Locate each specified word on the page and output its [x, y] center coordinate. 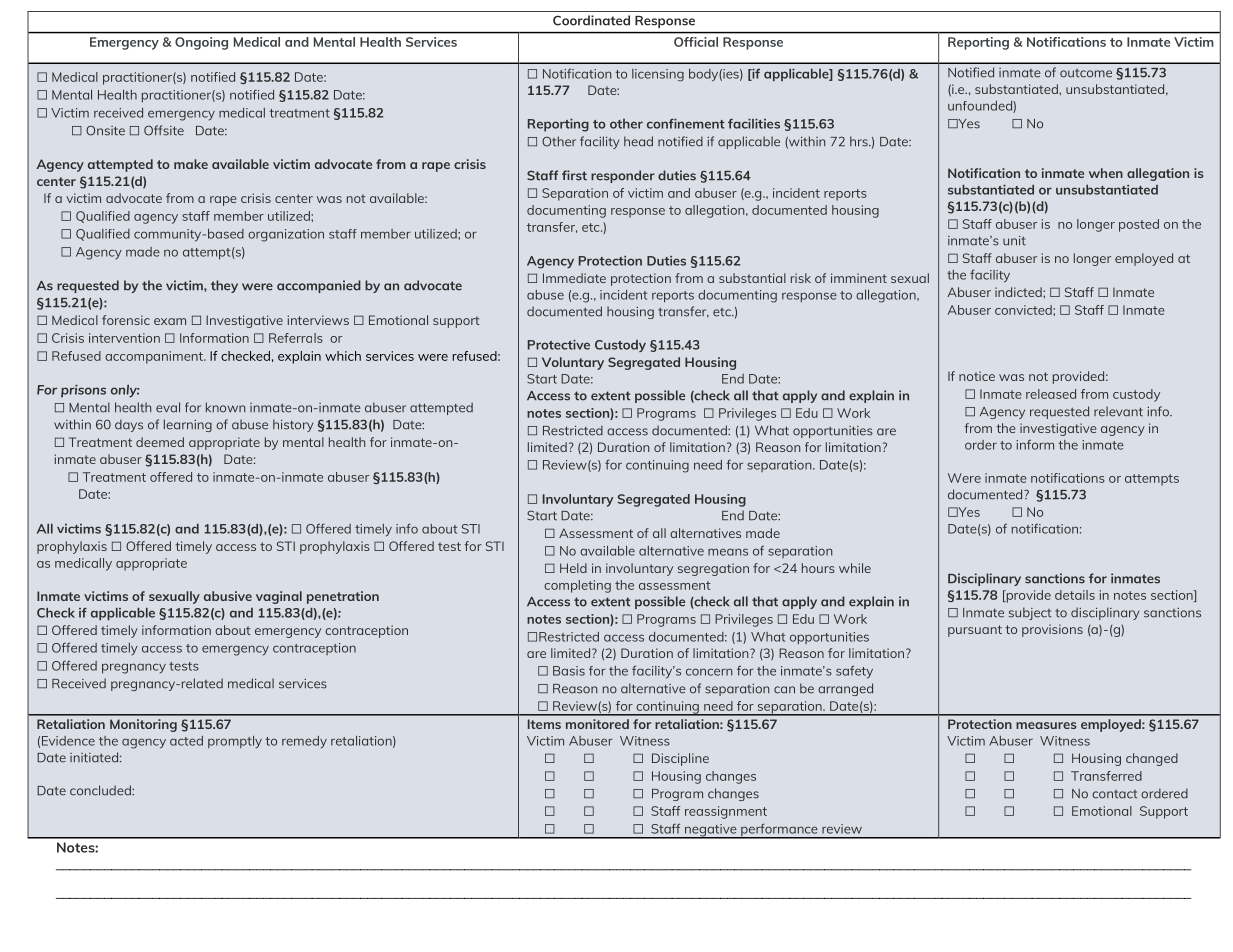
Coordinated [591, 20]
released [1051, 394]
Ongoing [201, 43]
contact [1114, 794]
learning [188, 425]
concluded [101, 790]
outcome [1086, 73]
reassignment [726, 812]
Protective [559, 345]
